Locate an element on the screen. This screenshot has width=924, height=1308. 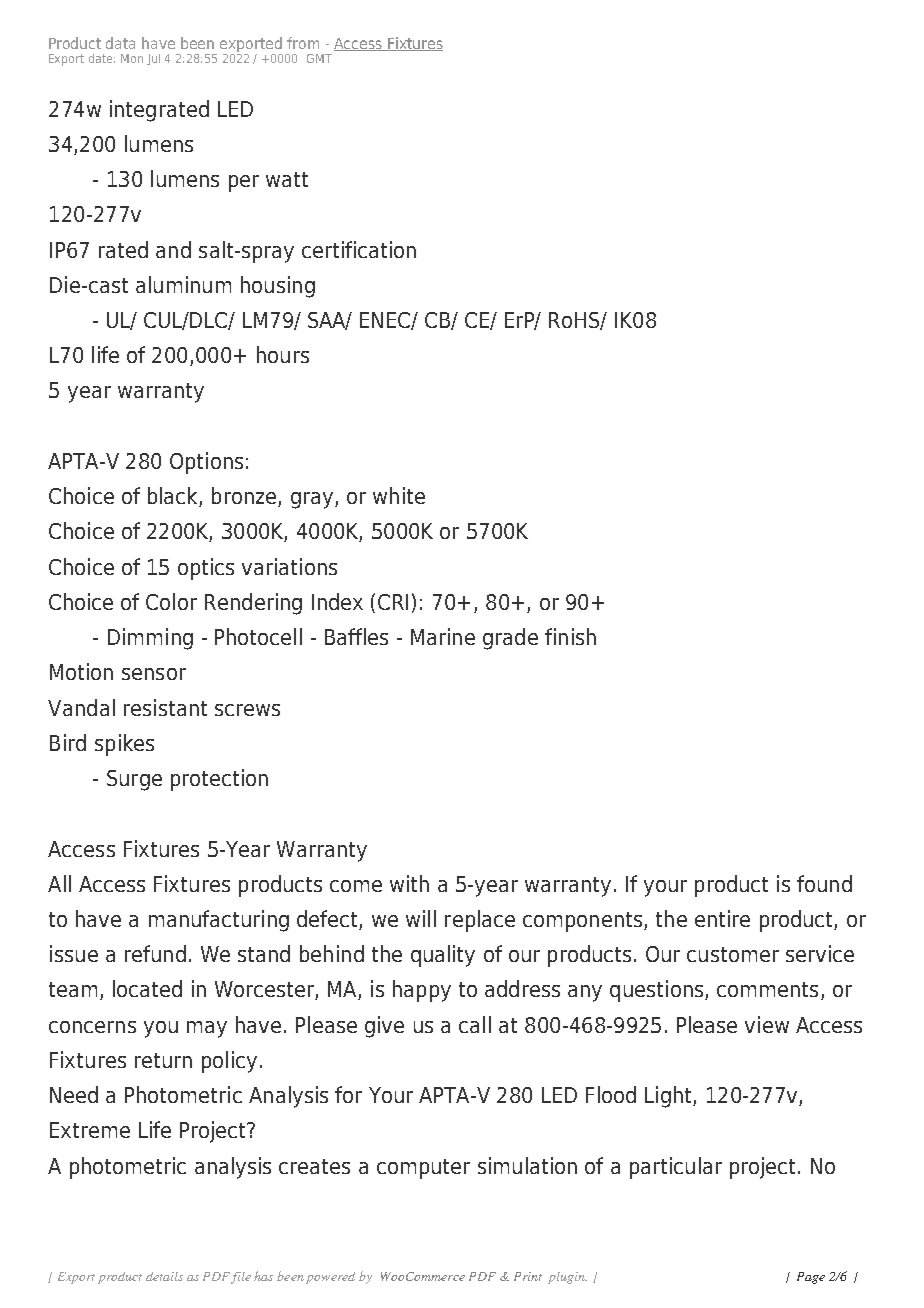
view is located at coordinates (767, 1024).
